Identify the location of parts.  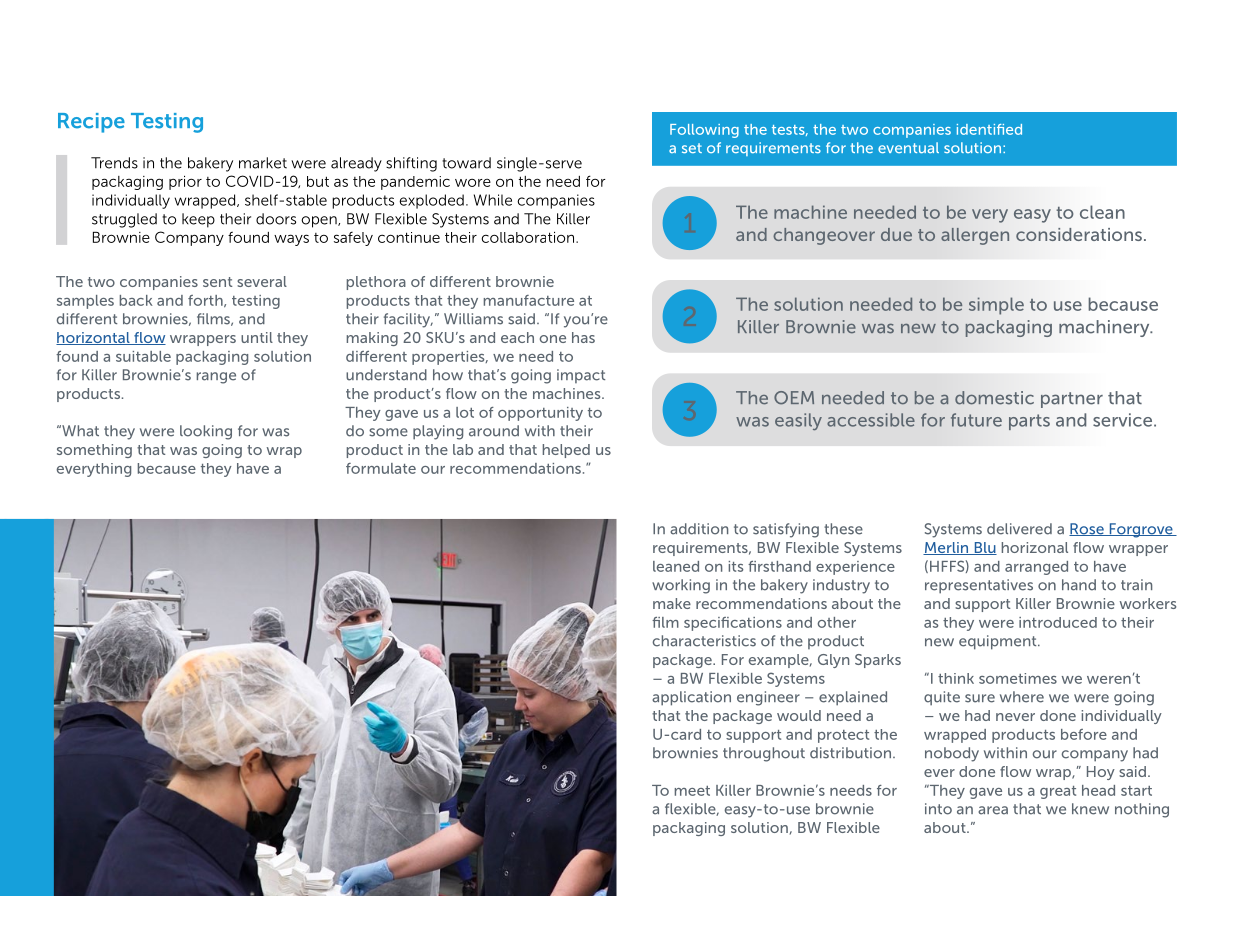
(1029, 422).
